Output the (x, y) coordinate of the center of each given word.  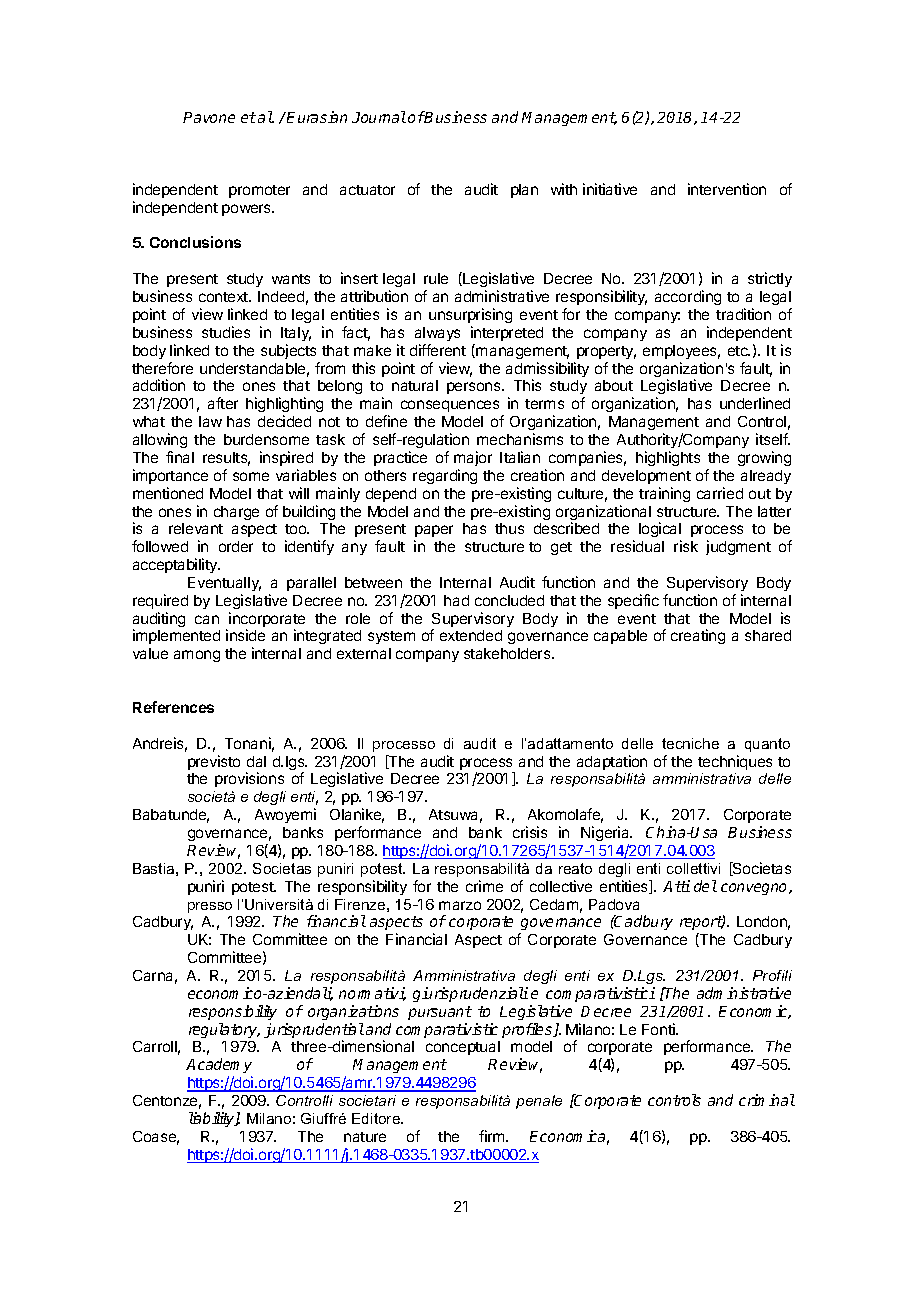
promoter (259, 191)
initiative (610, 189)
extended (471, 635)
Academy (219, 1065)
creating (698, 636)
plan (524, 191)
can (207, 619)
